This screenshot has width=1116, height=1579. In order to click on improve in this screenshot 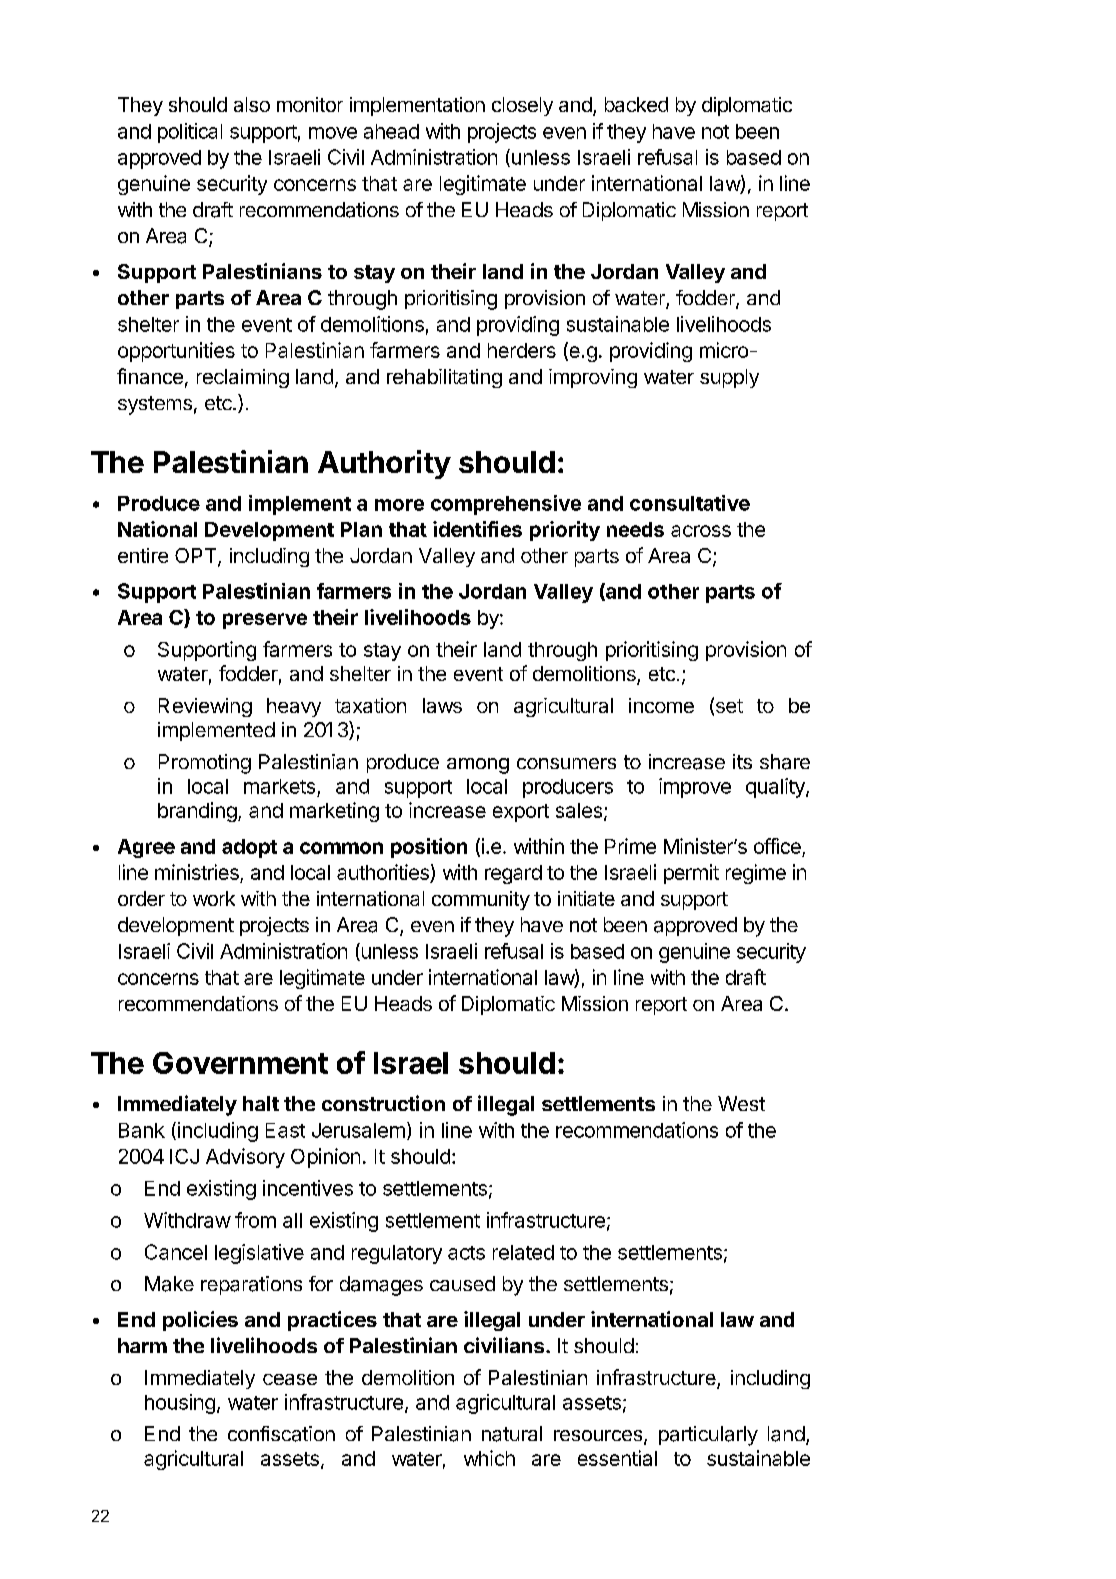, I will do `click(695, 788)`.
